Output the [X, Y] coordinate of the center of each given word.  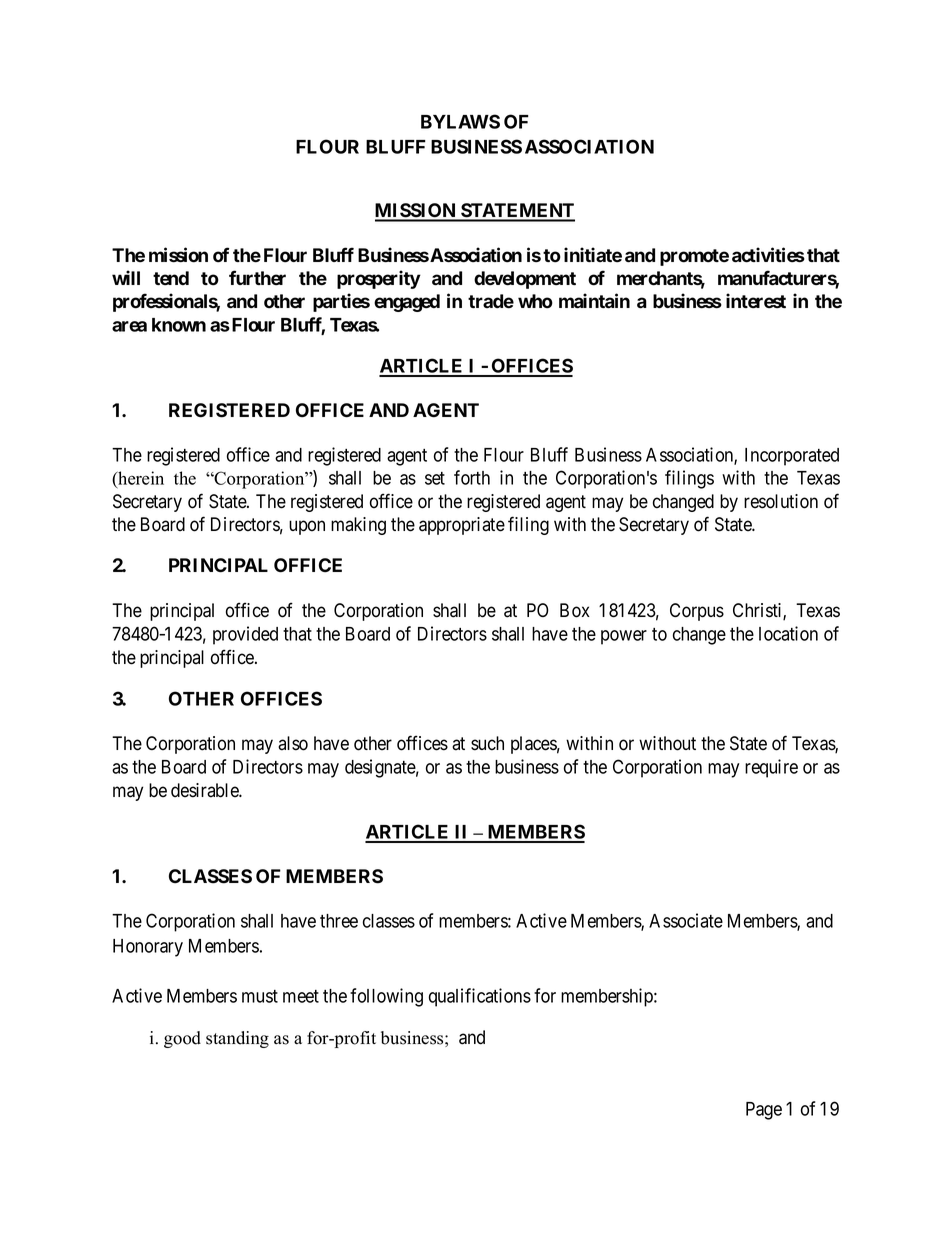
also [293, 743]
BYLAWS [460, 121]
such [487, 743]
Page [764, 1111]
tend [171, 278]
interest [756, 301]
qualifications [480, 997]
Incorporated [792, 457]
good [182, 1039]
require [771, 768]
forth [472, 477]
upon [307, 527]
